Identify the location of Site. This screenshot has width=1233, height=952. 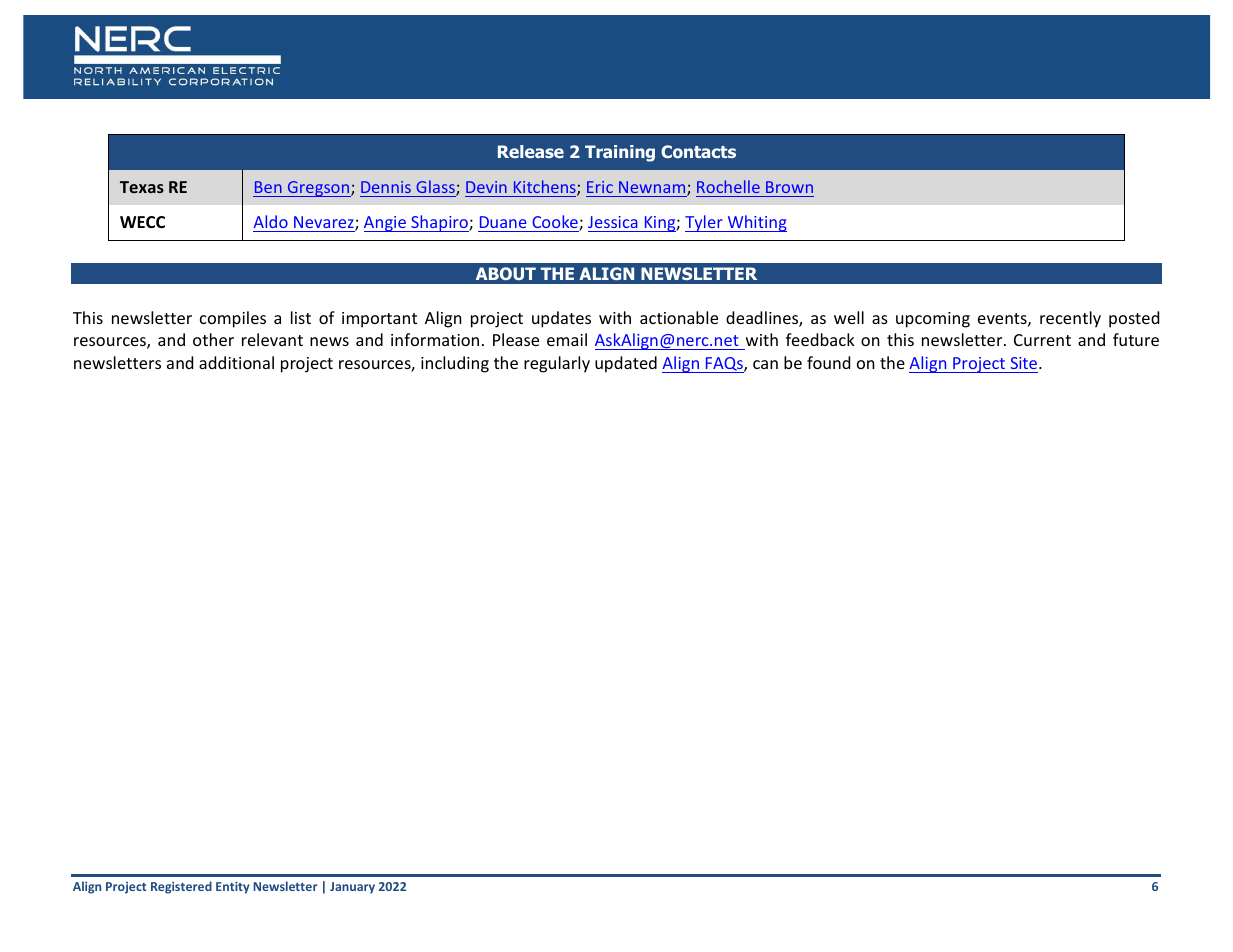
(1024, 365).
